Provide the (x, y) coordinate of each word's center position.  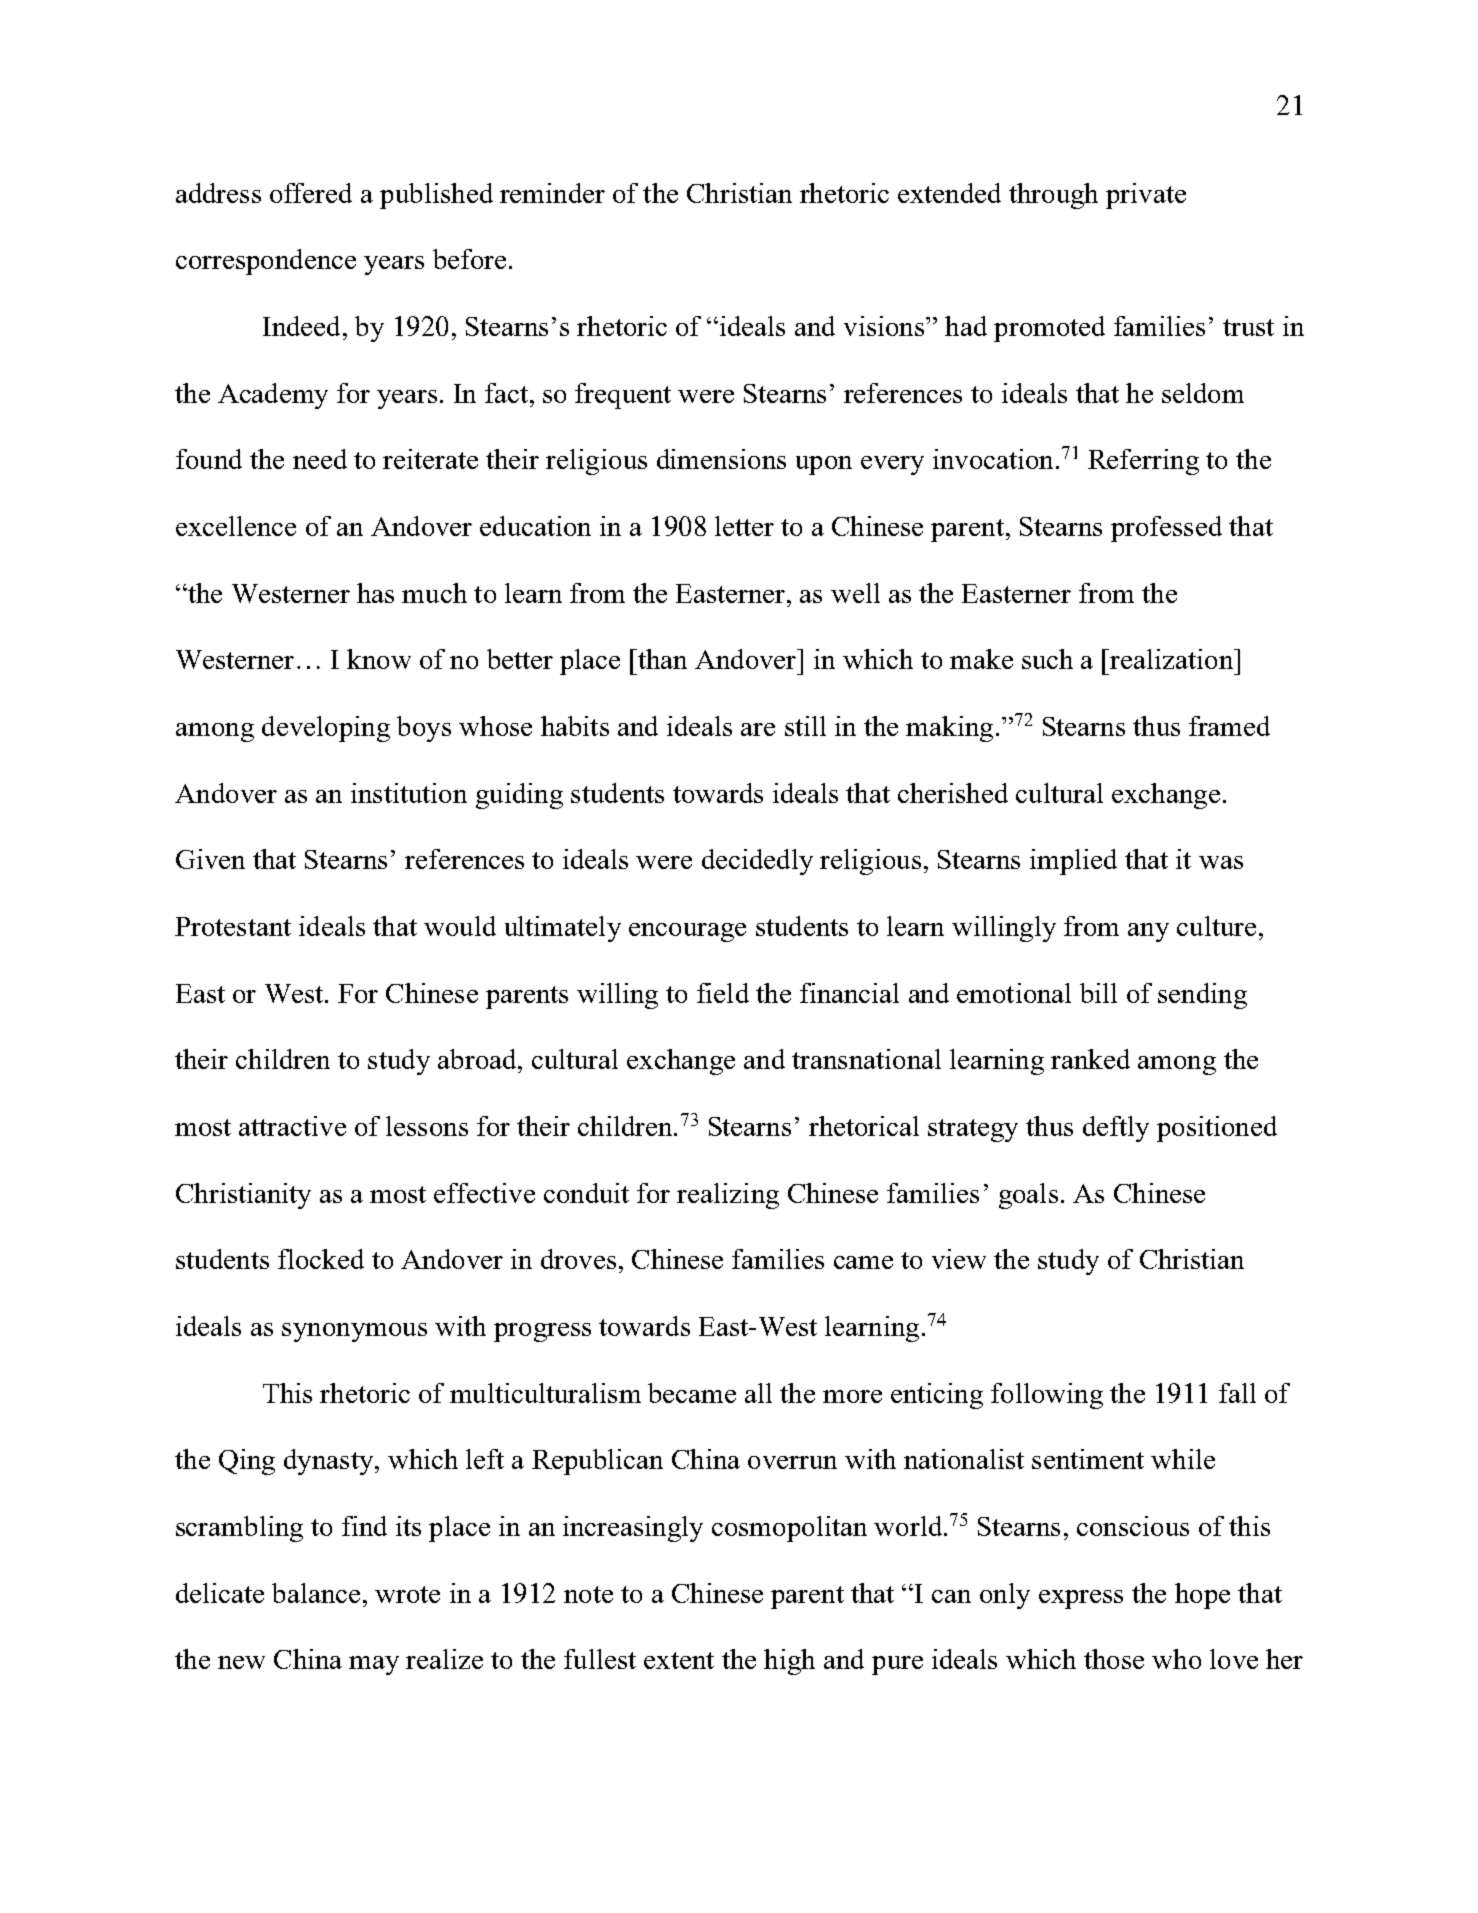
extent (679, 1660)
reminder (552, 193)
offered (311, 193)
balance (316, 1593)
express (1081, 1599)
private (1146, 196)
